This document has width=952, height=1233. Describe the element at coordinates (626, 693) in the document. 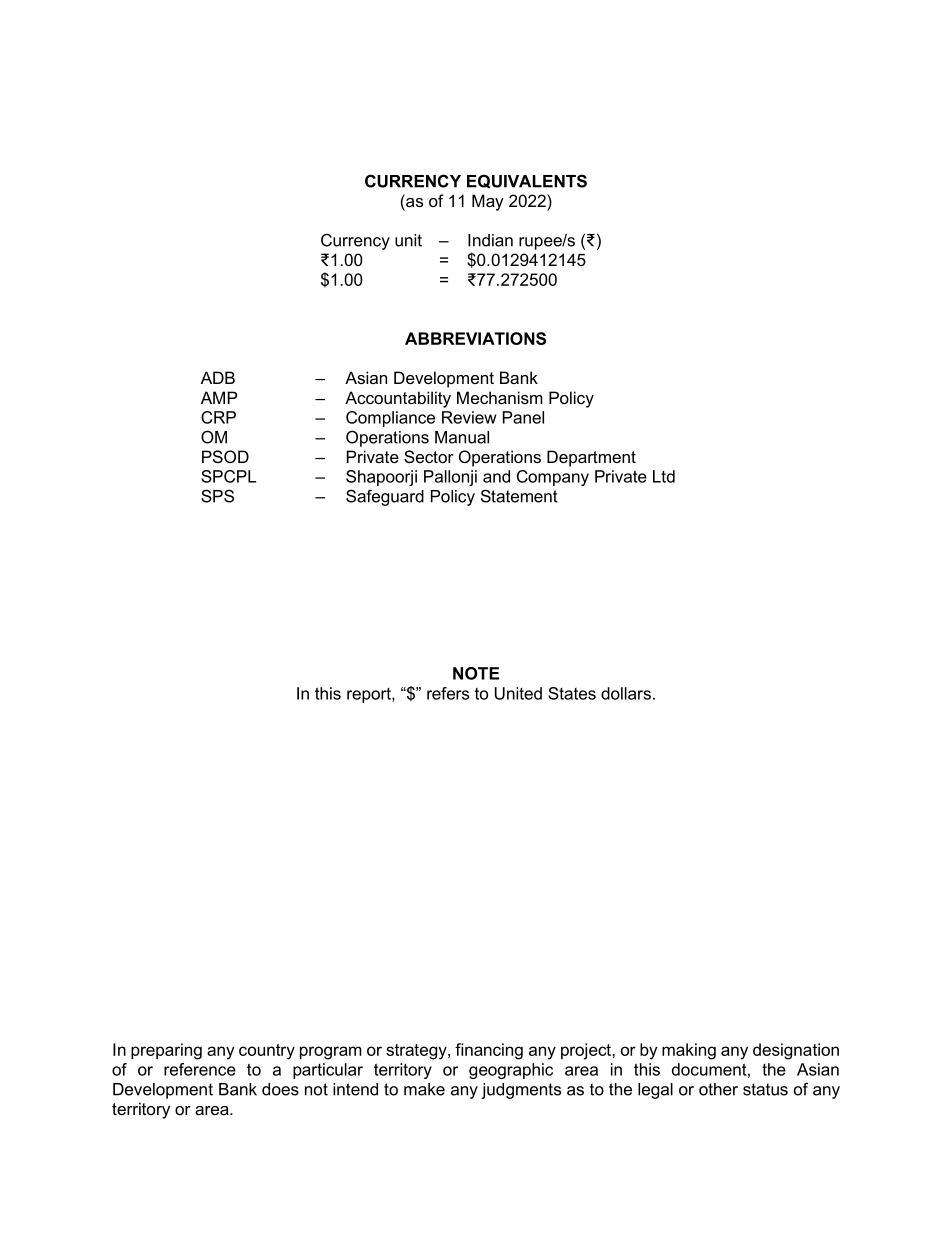

I see `dollars` at that location.
